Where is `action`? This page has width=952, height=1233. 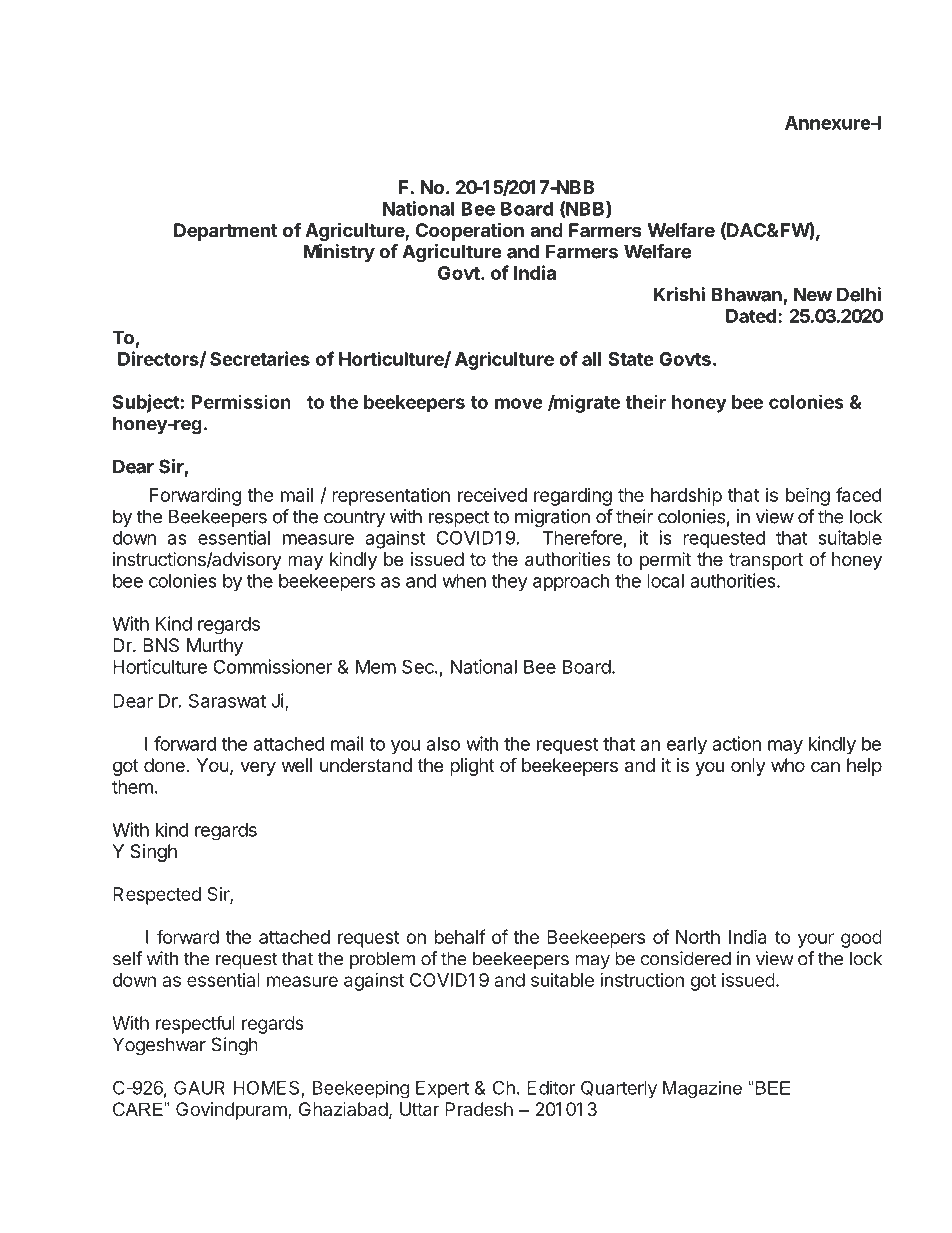
action is located at coordinates (736, 743).
